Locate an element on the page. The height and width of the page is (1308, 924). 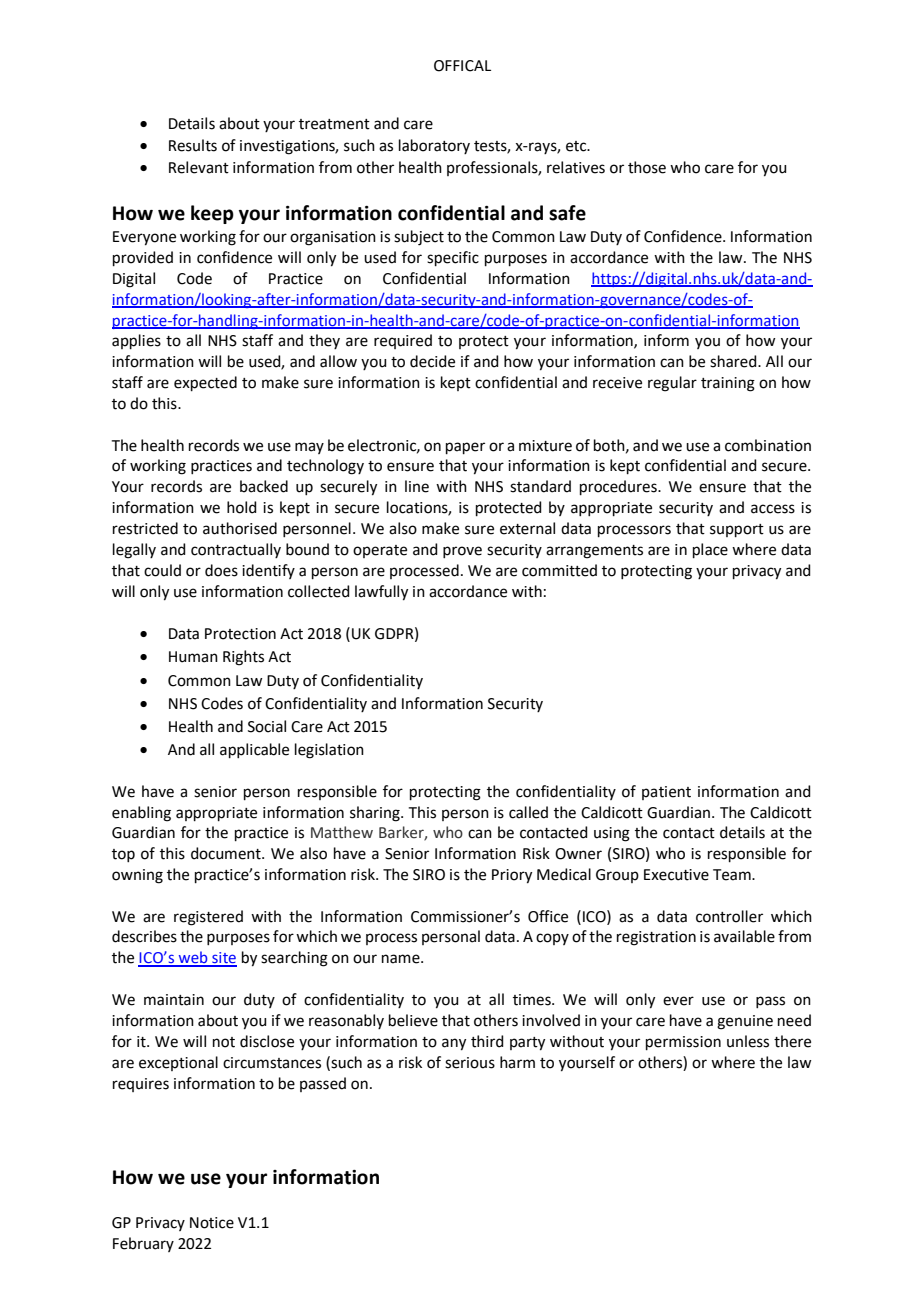
hold is located at coordinates (242, 507).
